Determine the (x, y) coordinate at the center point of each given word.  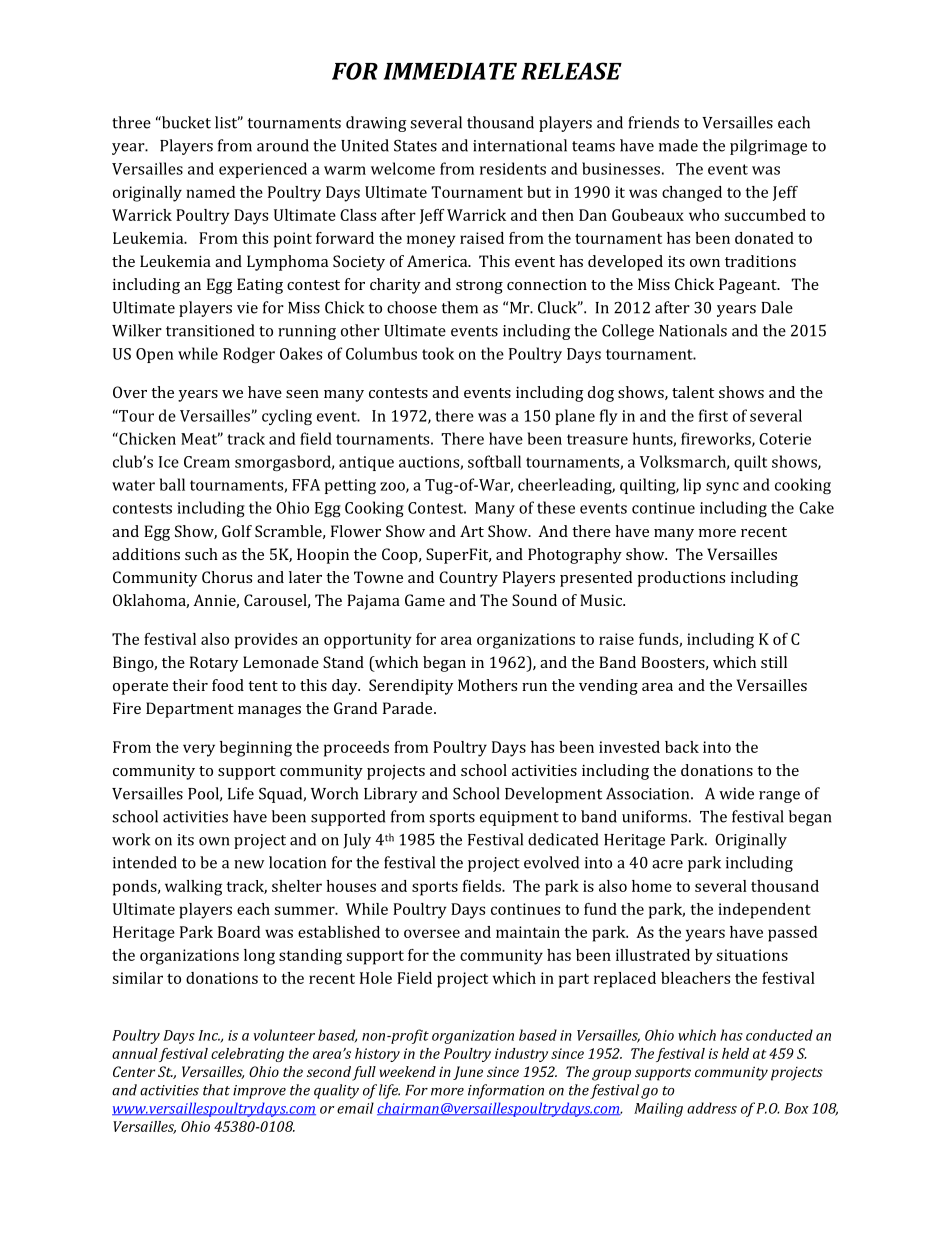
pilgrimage (768, 147)
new (249, 864)
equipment (519, 818)
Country (468, 579)
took (438, 353)
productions (681, 579)
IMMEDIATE (450, 71)
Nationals (693, 330)
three (131, 122)
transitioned (210, 330)
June (468, 1073)
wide (736, 793)
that (216, 1090)
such (201, 554)
